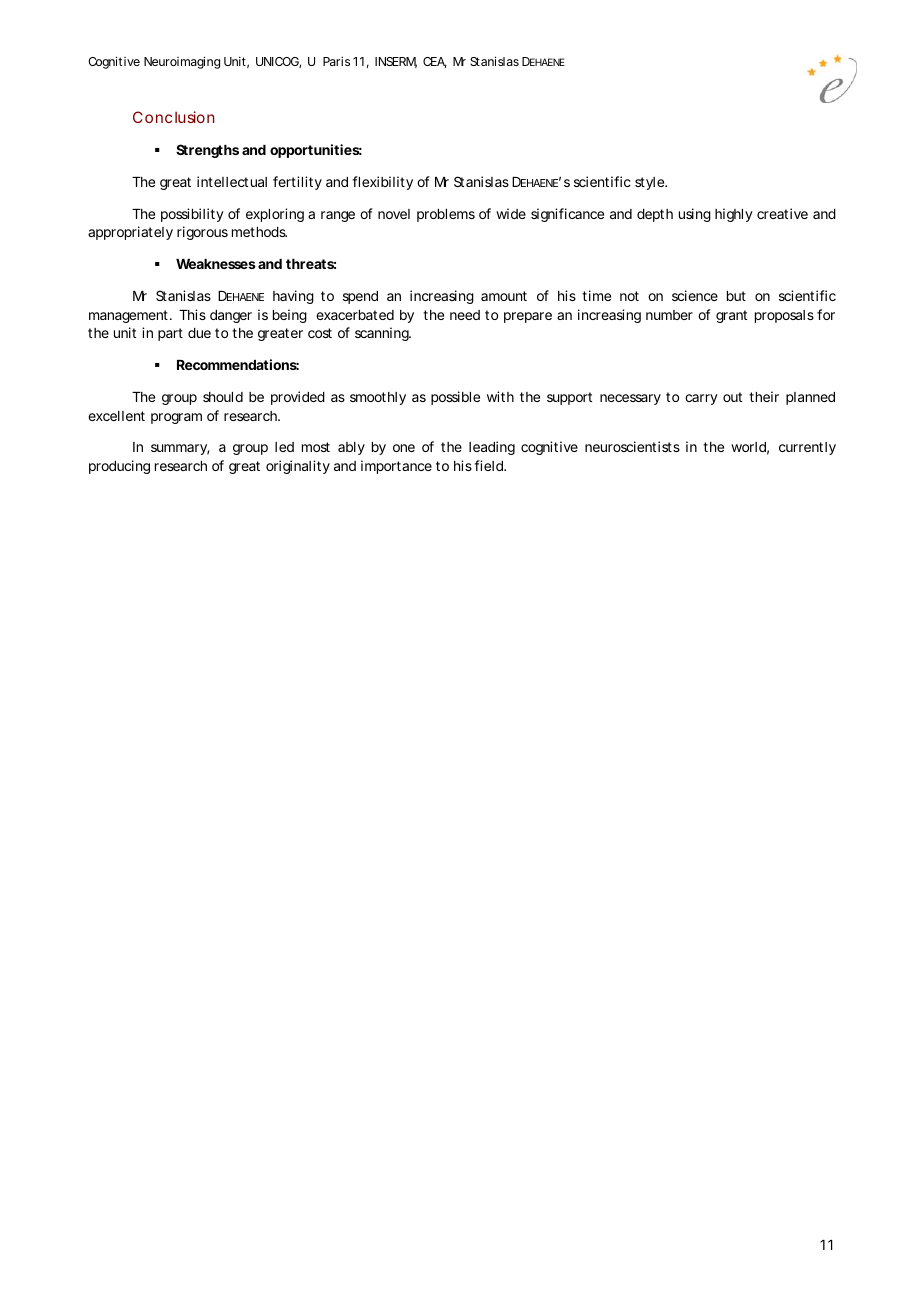 This screenshot has height=1308, width=924. What do you see at coordinates (731, 316) in the screenshot?
I see `grant` at bounding box center [731, 316].
